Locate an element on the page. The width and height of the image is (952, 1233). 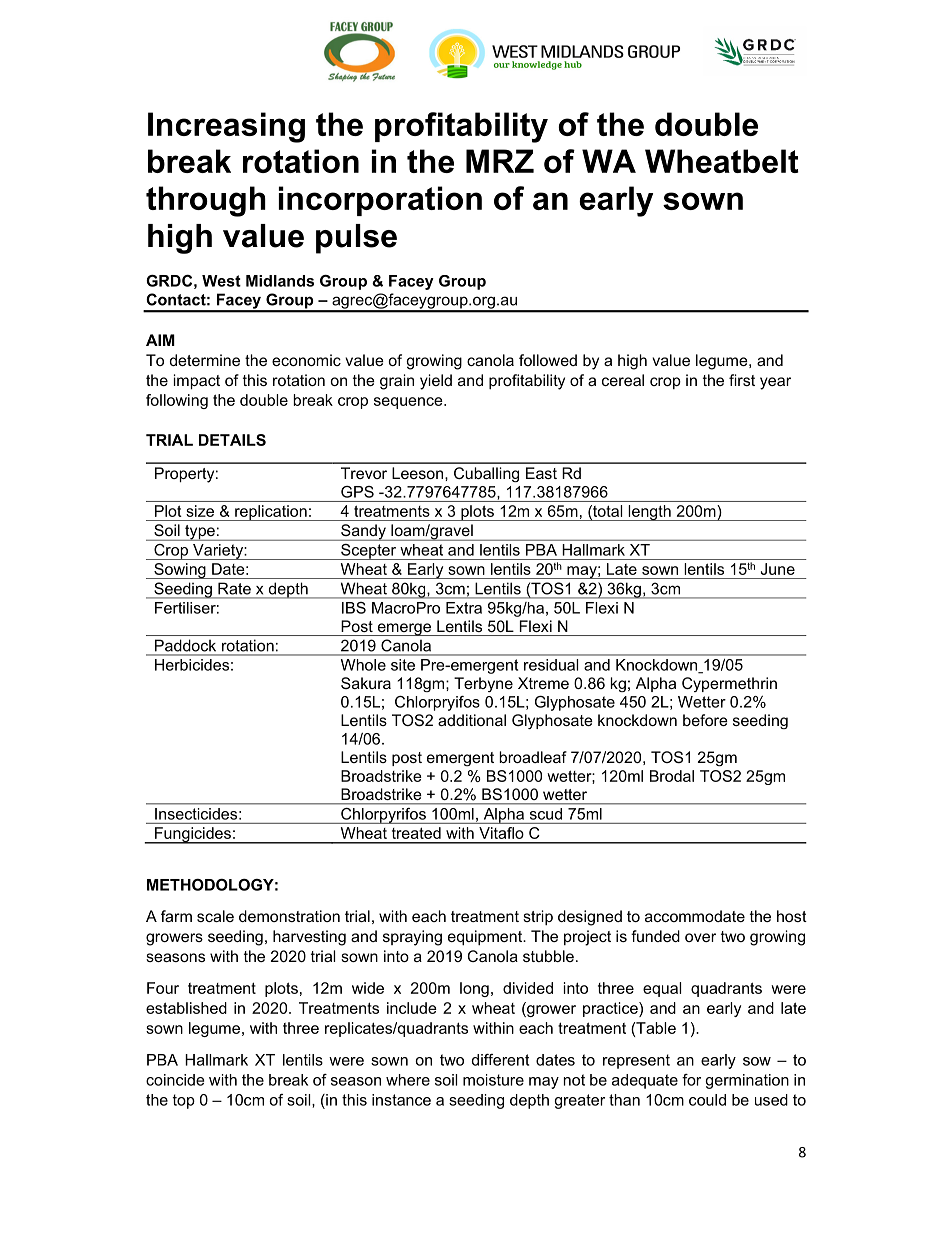
germination is located at coordinates (747, 1081).
